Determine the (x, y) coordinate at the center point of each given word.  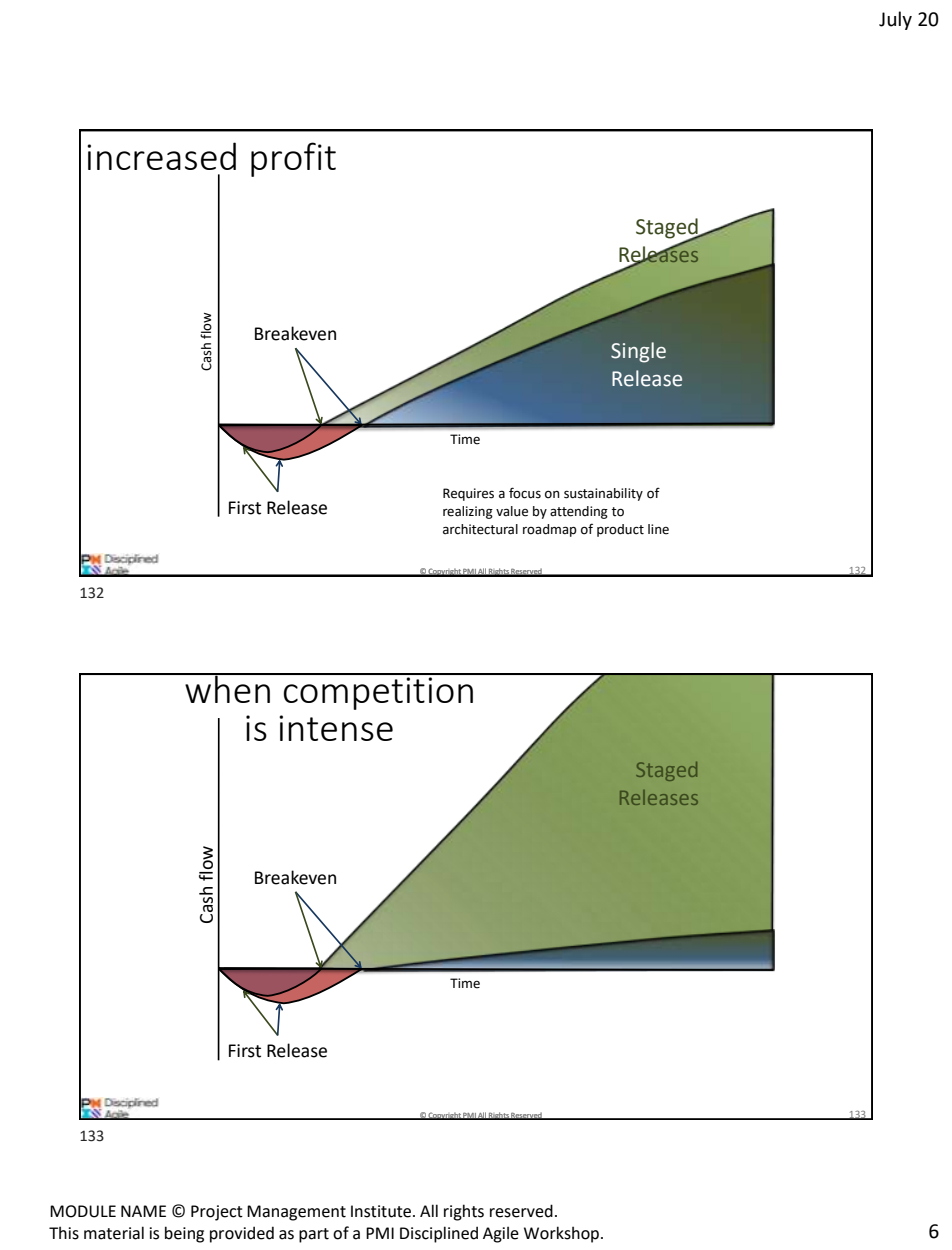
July (895, 20)
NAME (143, 1211)
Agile (501, 1234)
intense (336, 728)
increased (161, 156)
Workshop (561, 1234)
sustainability (603, 494)
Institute (382, 1211)
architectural (480, 529)
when (227, 688)
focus (525, 493)
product (620, 530)
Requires (468, 494)
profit (293, 159)
